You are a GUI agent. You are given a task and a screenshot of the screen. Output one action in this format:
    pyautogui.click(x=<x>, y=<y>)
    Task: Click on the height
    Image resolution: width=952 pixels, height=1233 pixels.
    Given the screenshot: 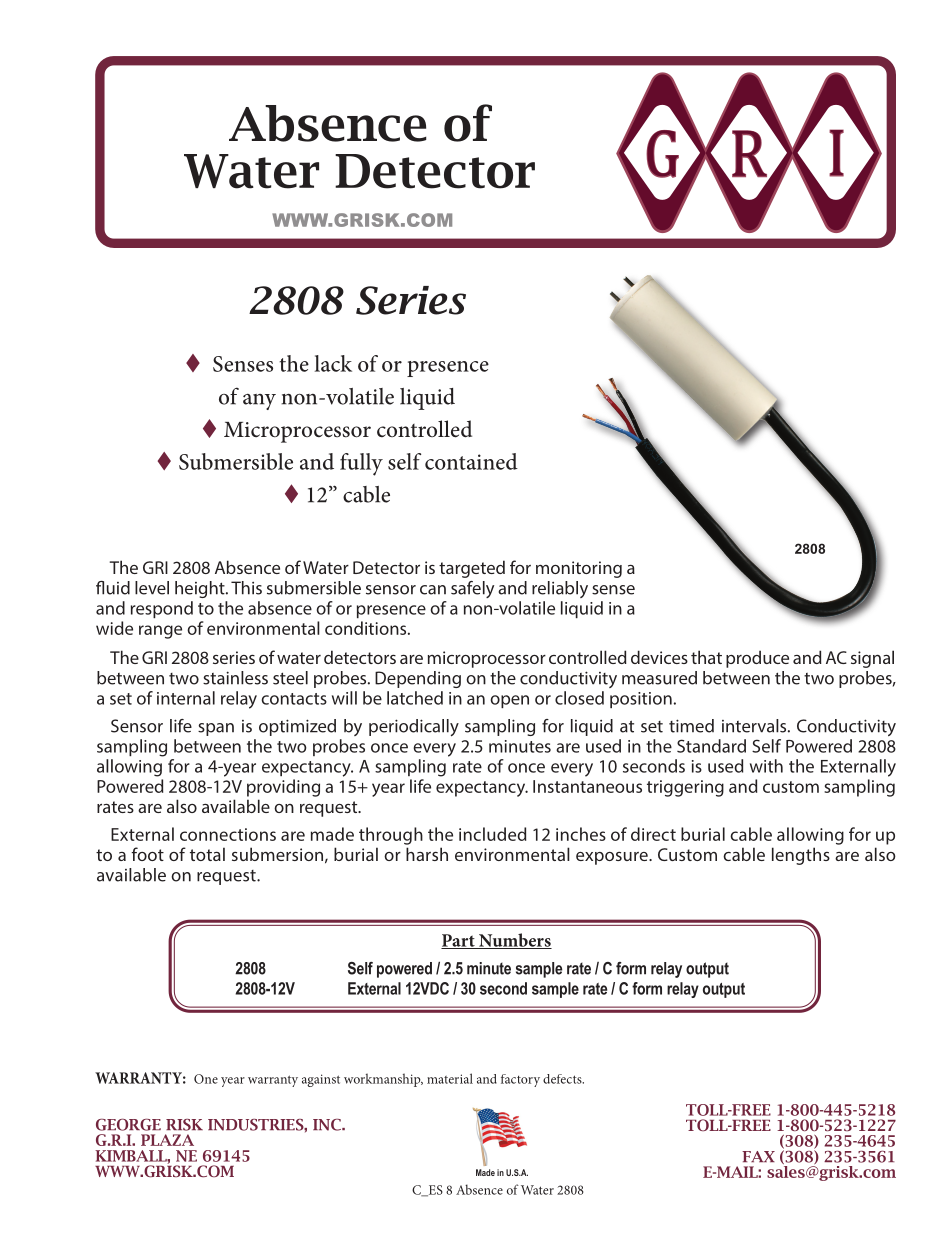 What is the action you would take?
    pyautogui.click(x=201, y=589)
